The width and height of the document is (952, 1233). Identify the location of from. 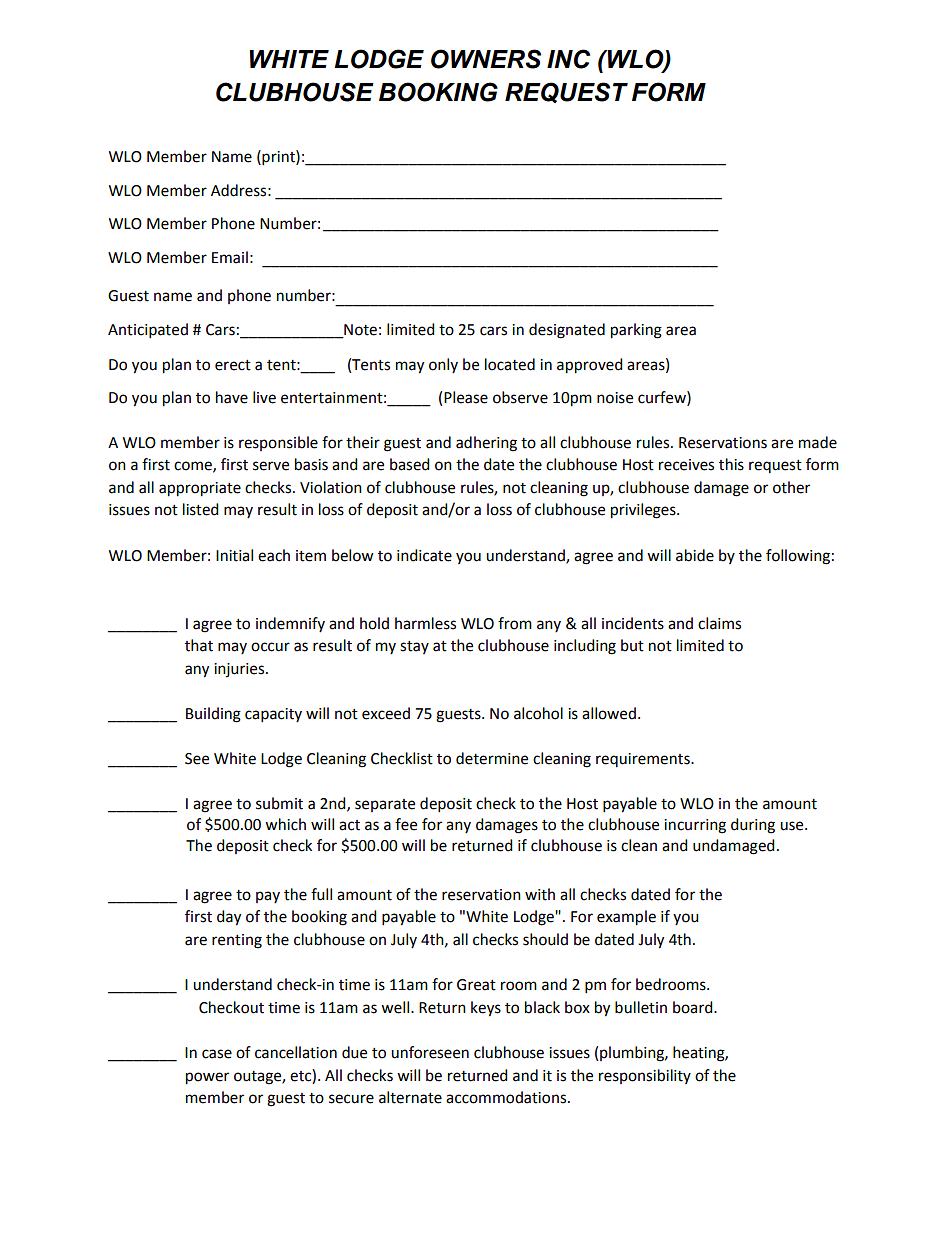
(515, 623).
